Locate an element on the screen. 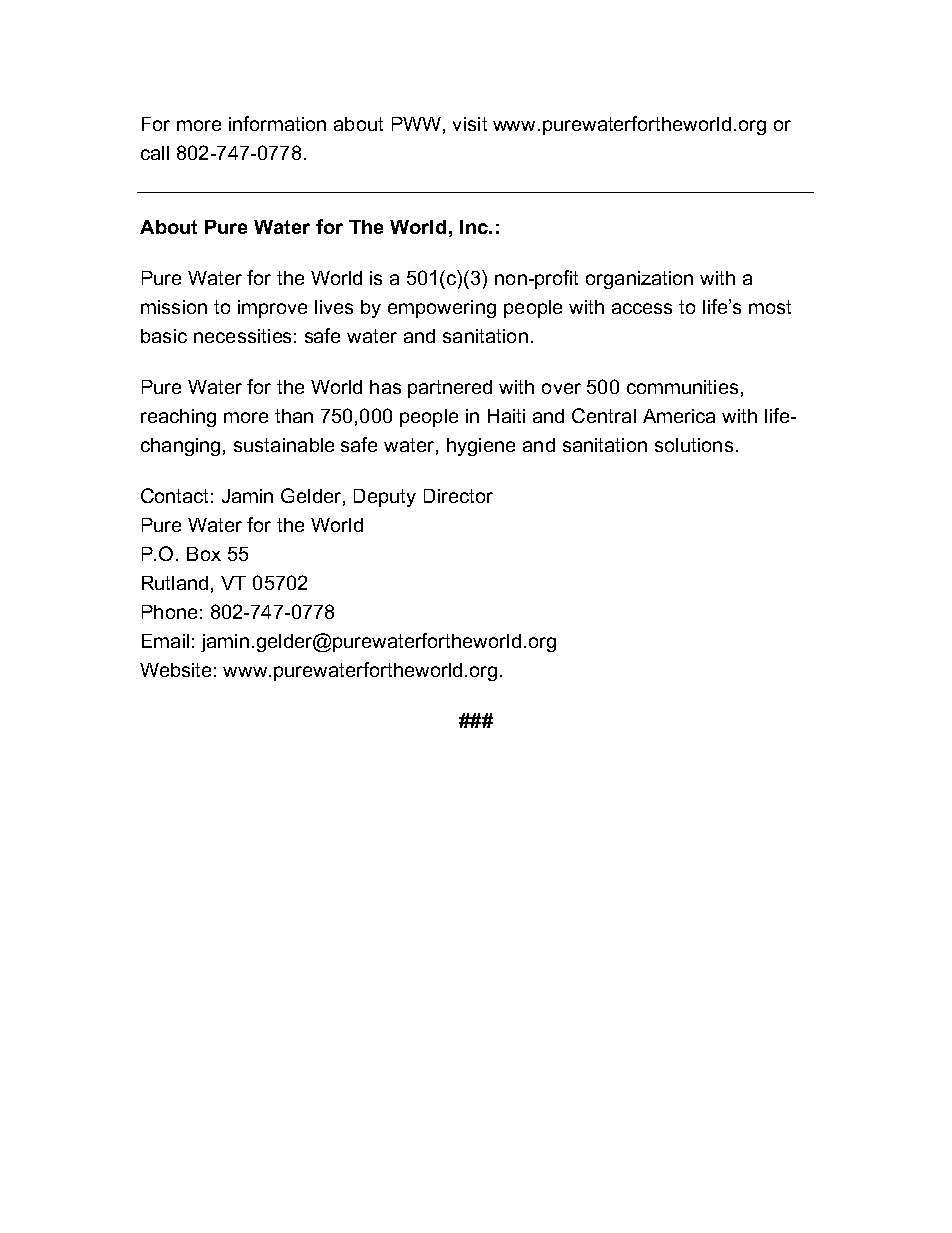  organization is located at coordinates (639, 280).
